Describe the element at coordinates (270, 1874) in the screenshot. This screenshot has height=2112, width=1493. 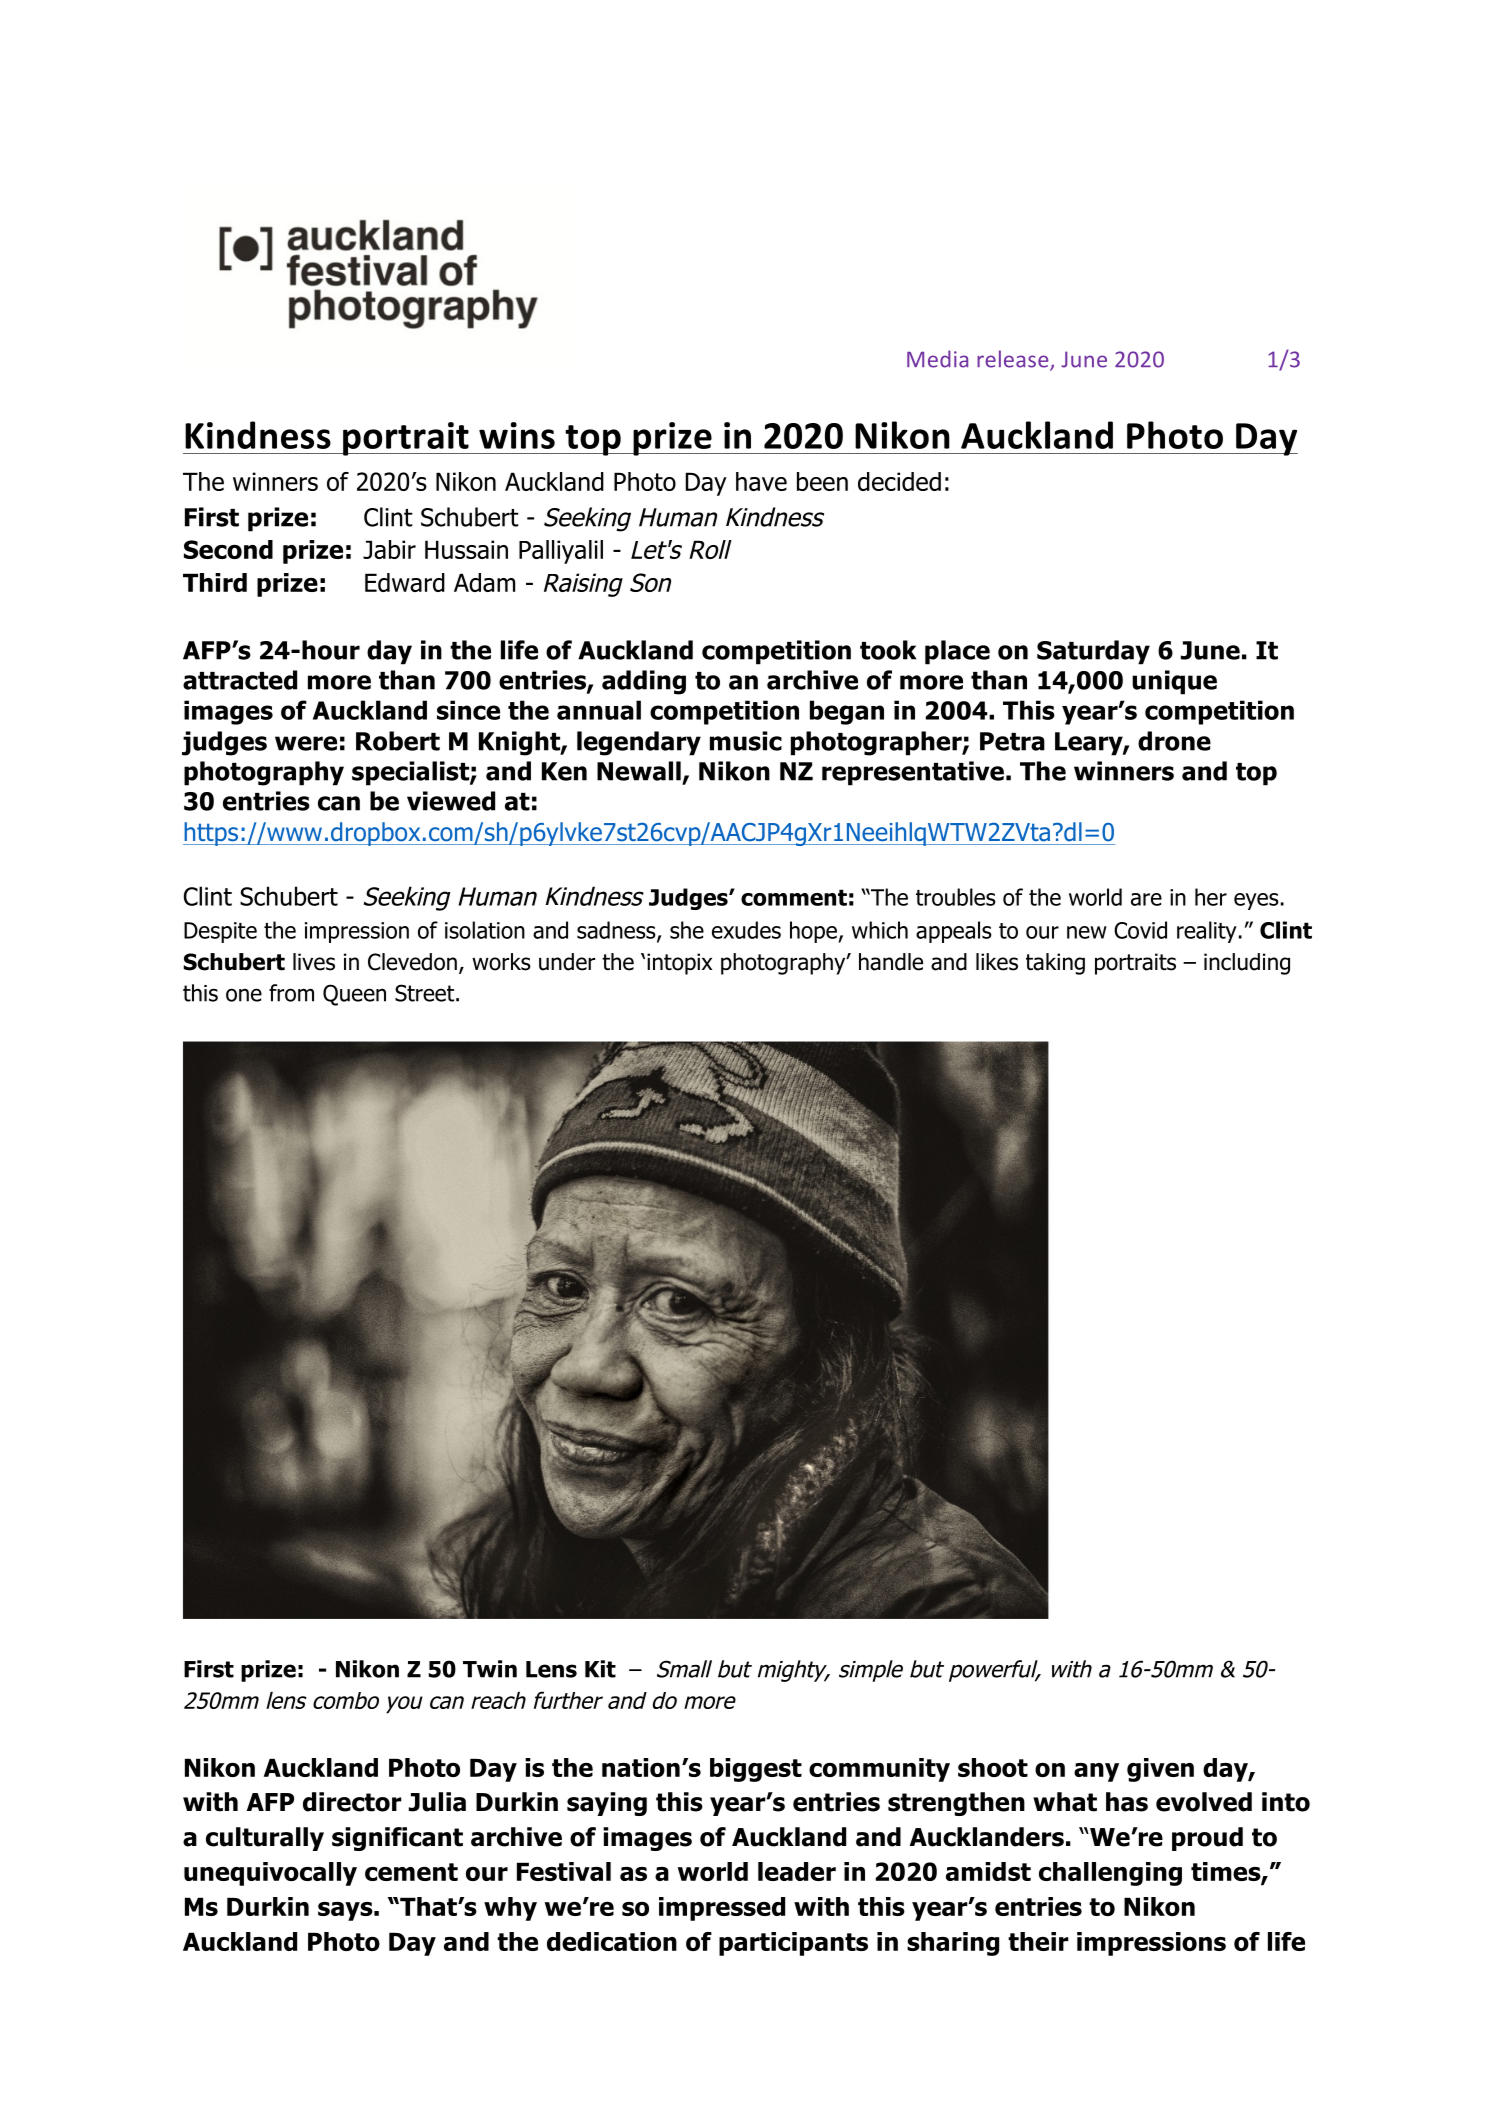
I see `unequivocally` at that location.
